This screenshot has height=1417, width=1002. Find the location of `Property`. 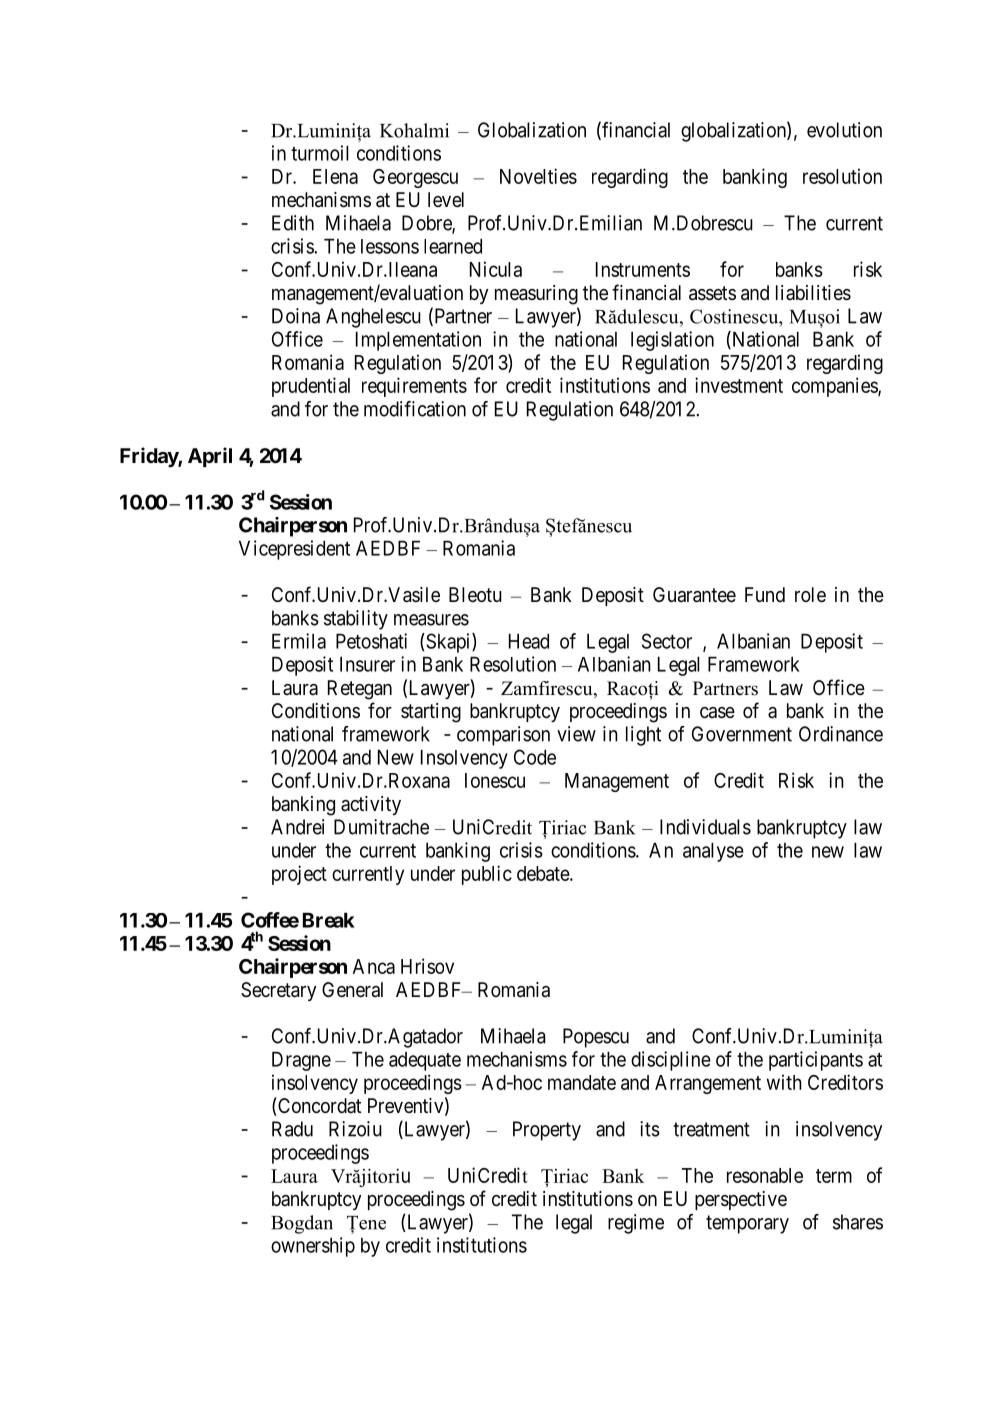

Property is located at coordinates (547, 1131).
